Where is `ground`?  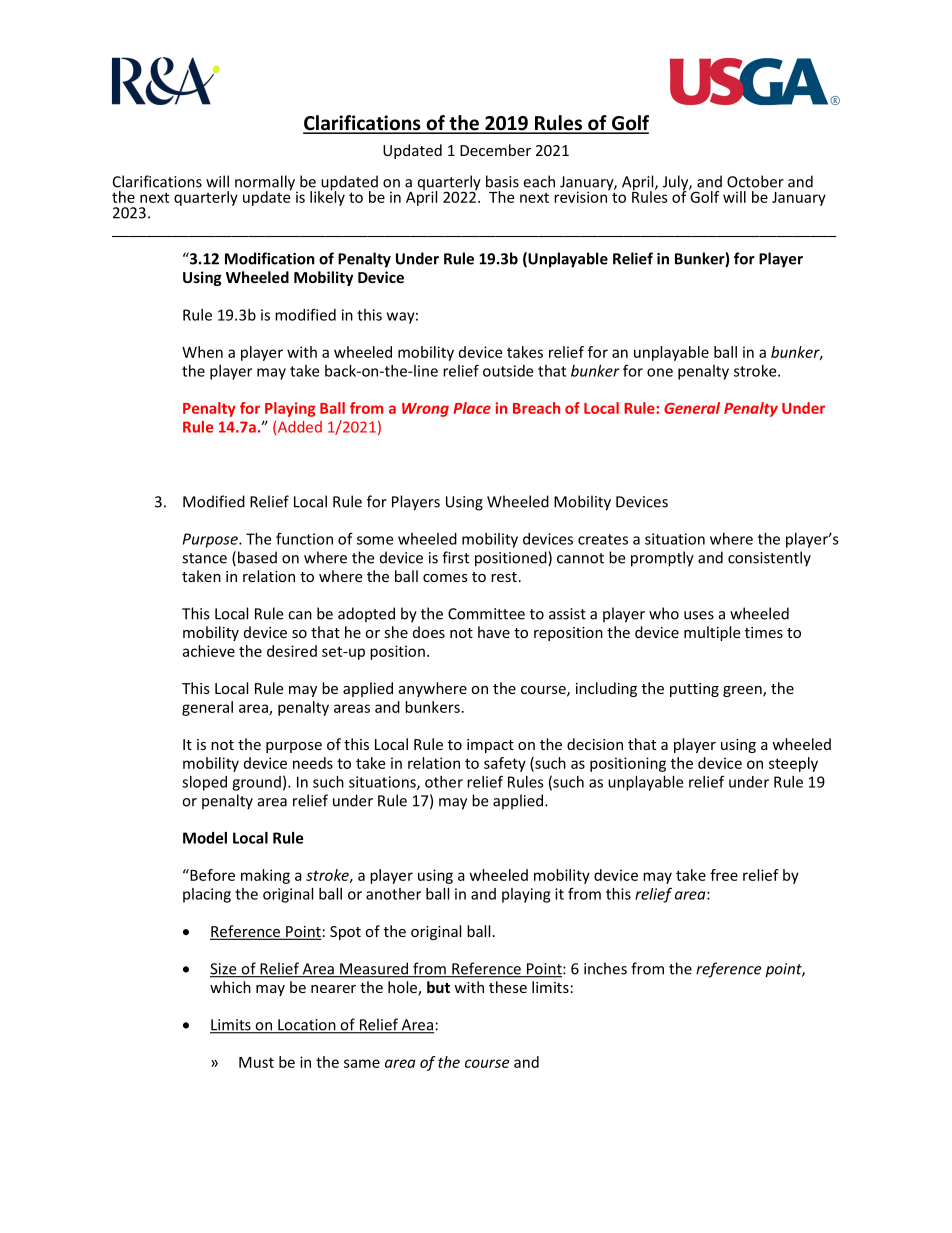 ground is located at coordinates (256, 783).
